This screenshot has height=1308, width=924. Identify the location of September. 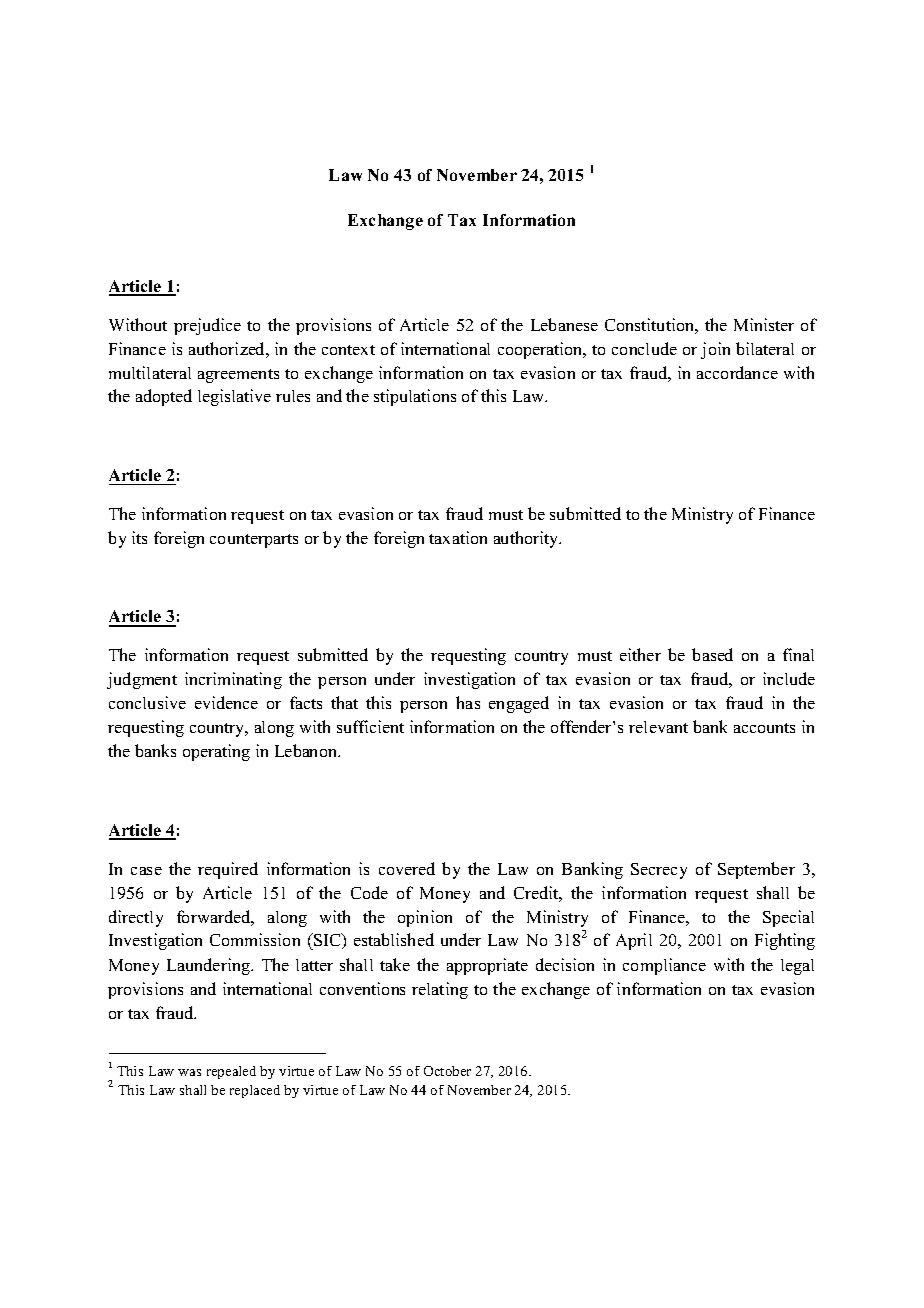
(756, 870).
